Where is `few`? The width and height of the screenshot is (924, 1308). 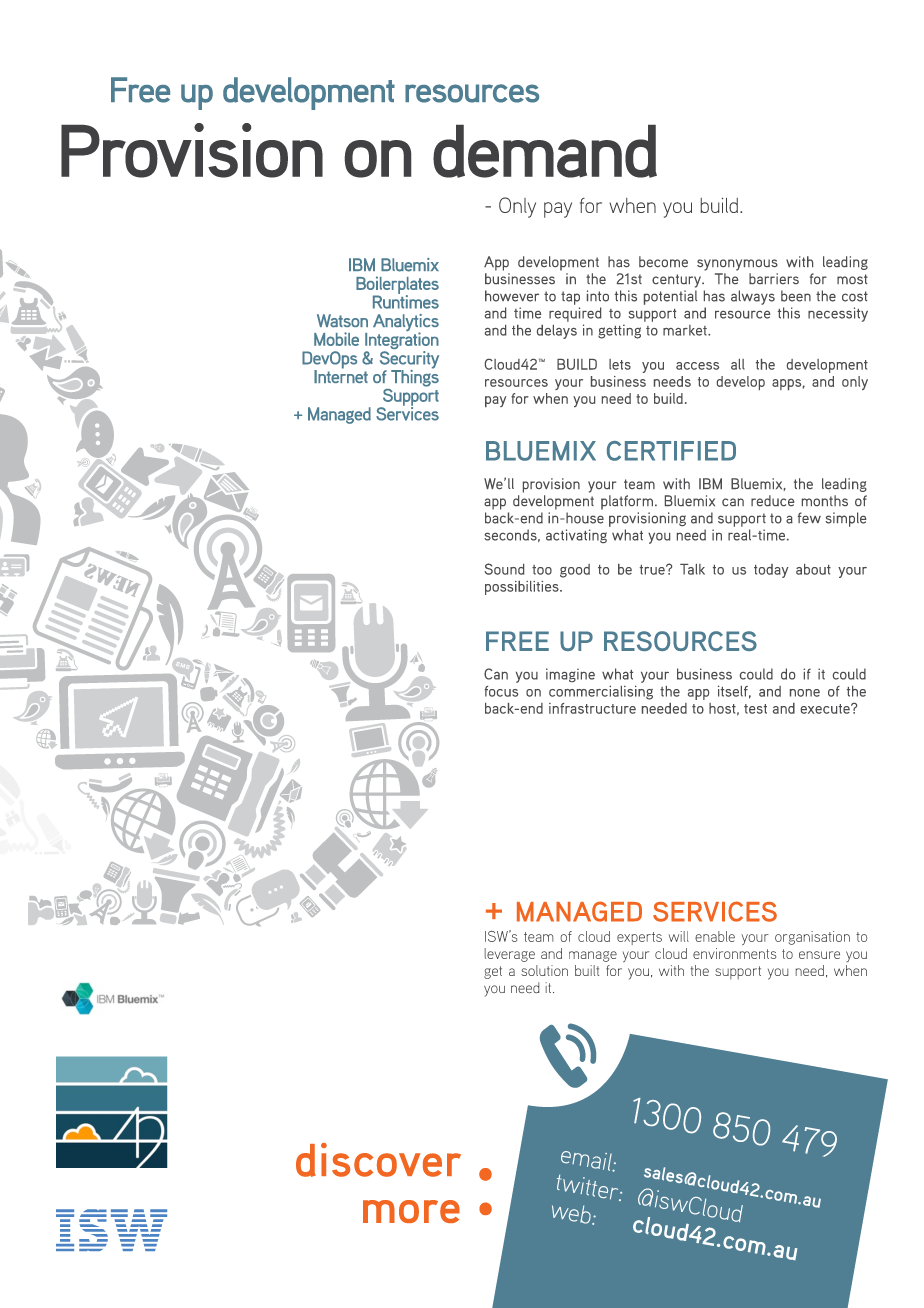 few is located at coordinates (809, 518).
